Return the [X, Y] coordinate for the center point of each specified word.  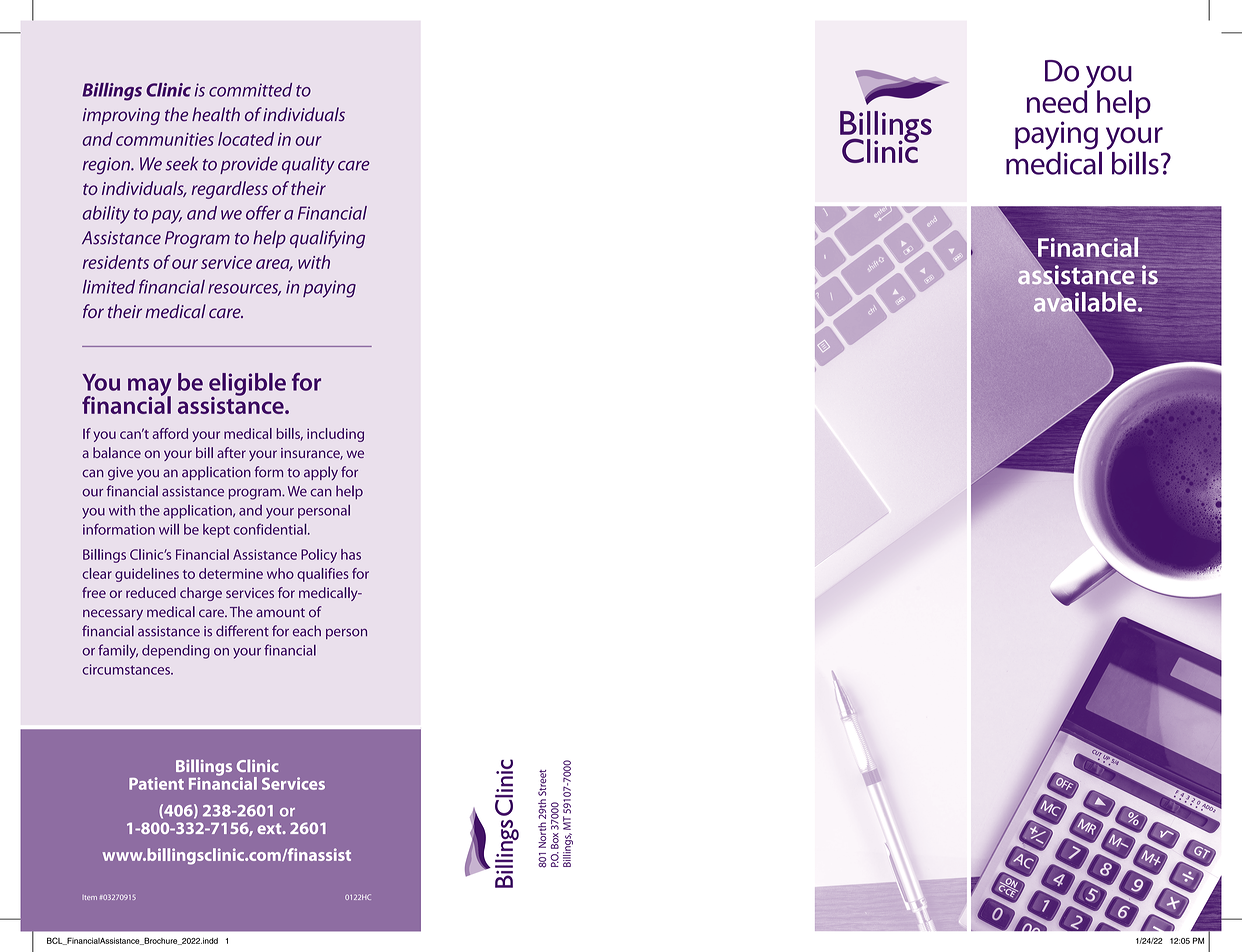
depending [176, 651]
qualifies [323, 575]
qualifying [327, 239]
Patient [156, 783]
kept [216, 531]
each [307, 631]
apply [321, 473]
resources [244, 290]
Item [90, 897]
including [335, 435]
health [216, 114]
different [242, 631]
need [1057, 101]
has [351, 554]
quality [308, 166]
